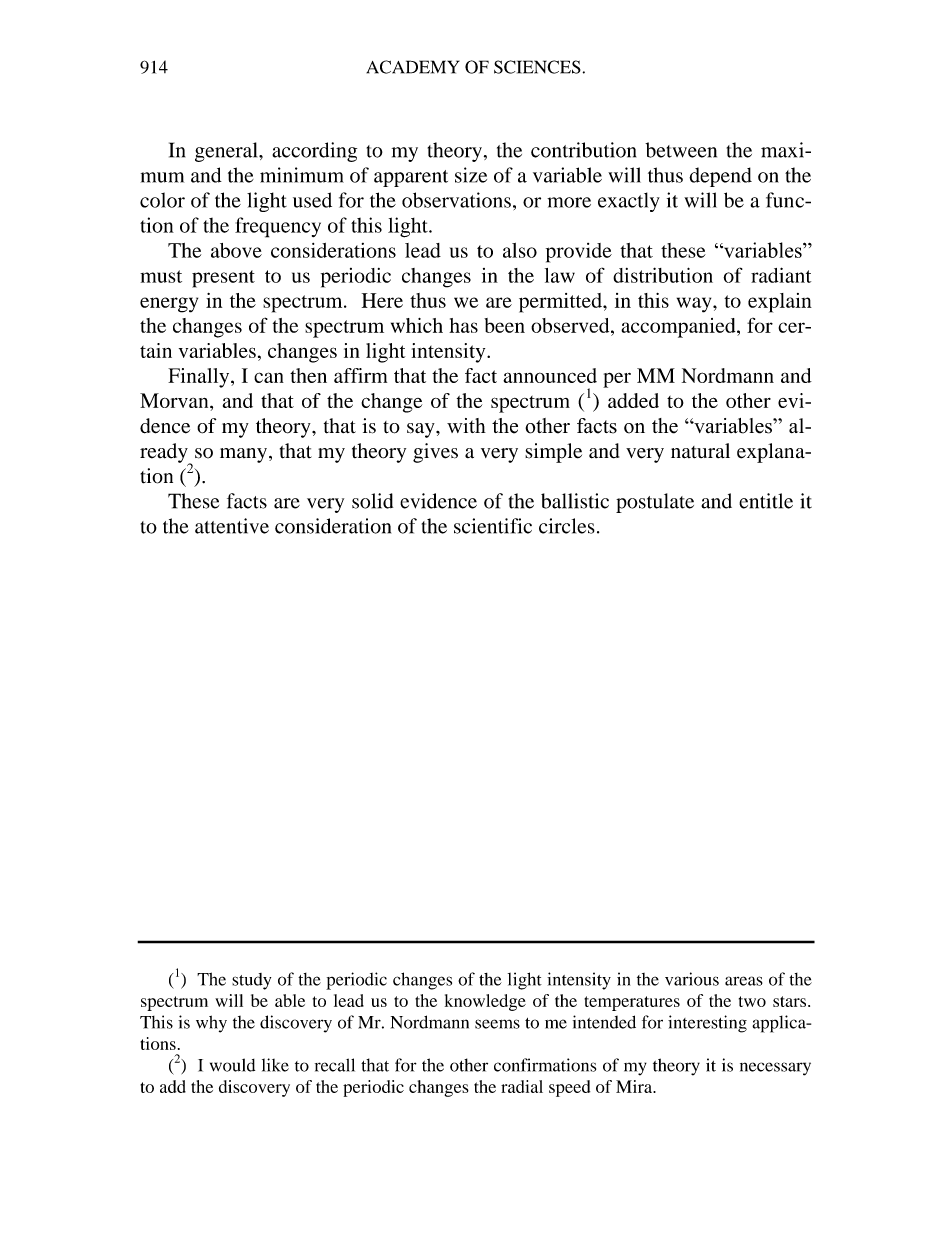  Describe the element at coordinates (227, 152) in the screenshot. I see `general` at that location.
